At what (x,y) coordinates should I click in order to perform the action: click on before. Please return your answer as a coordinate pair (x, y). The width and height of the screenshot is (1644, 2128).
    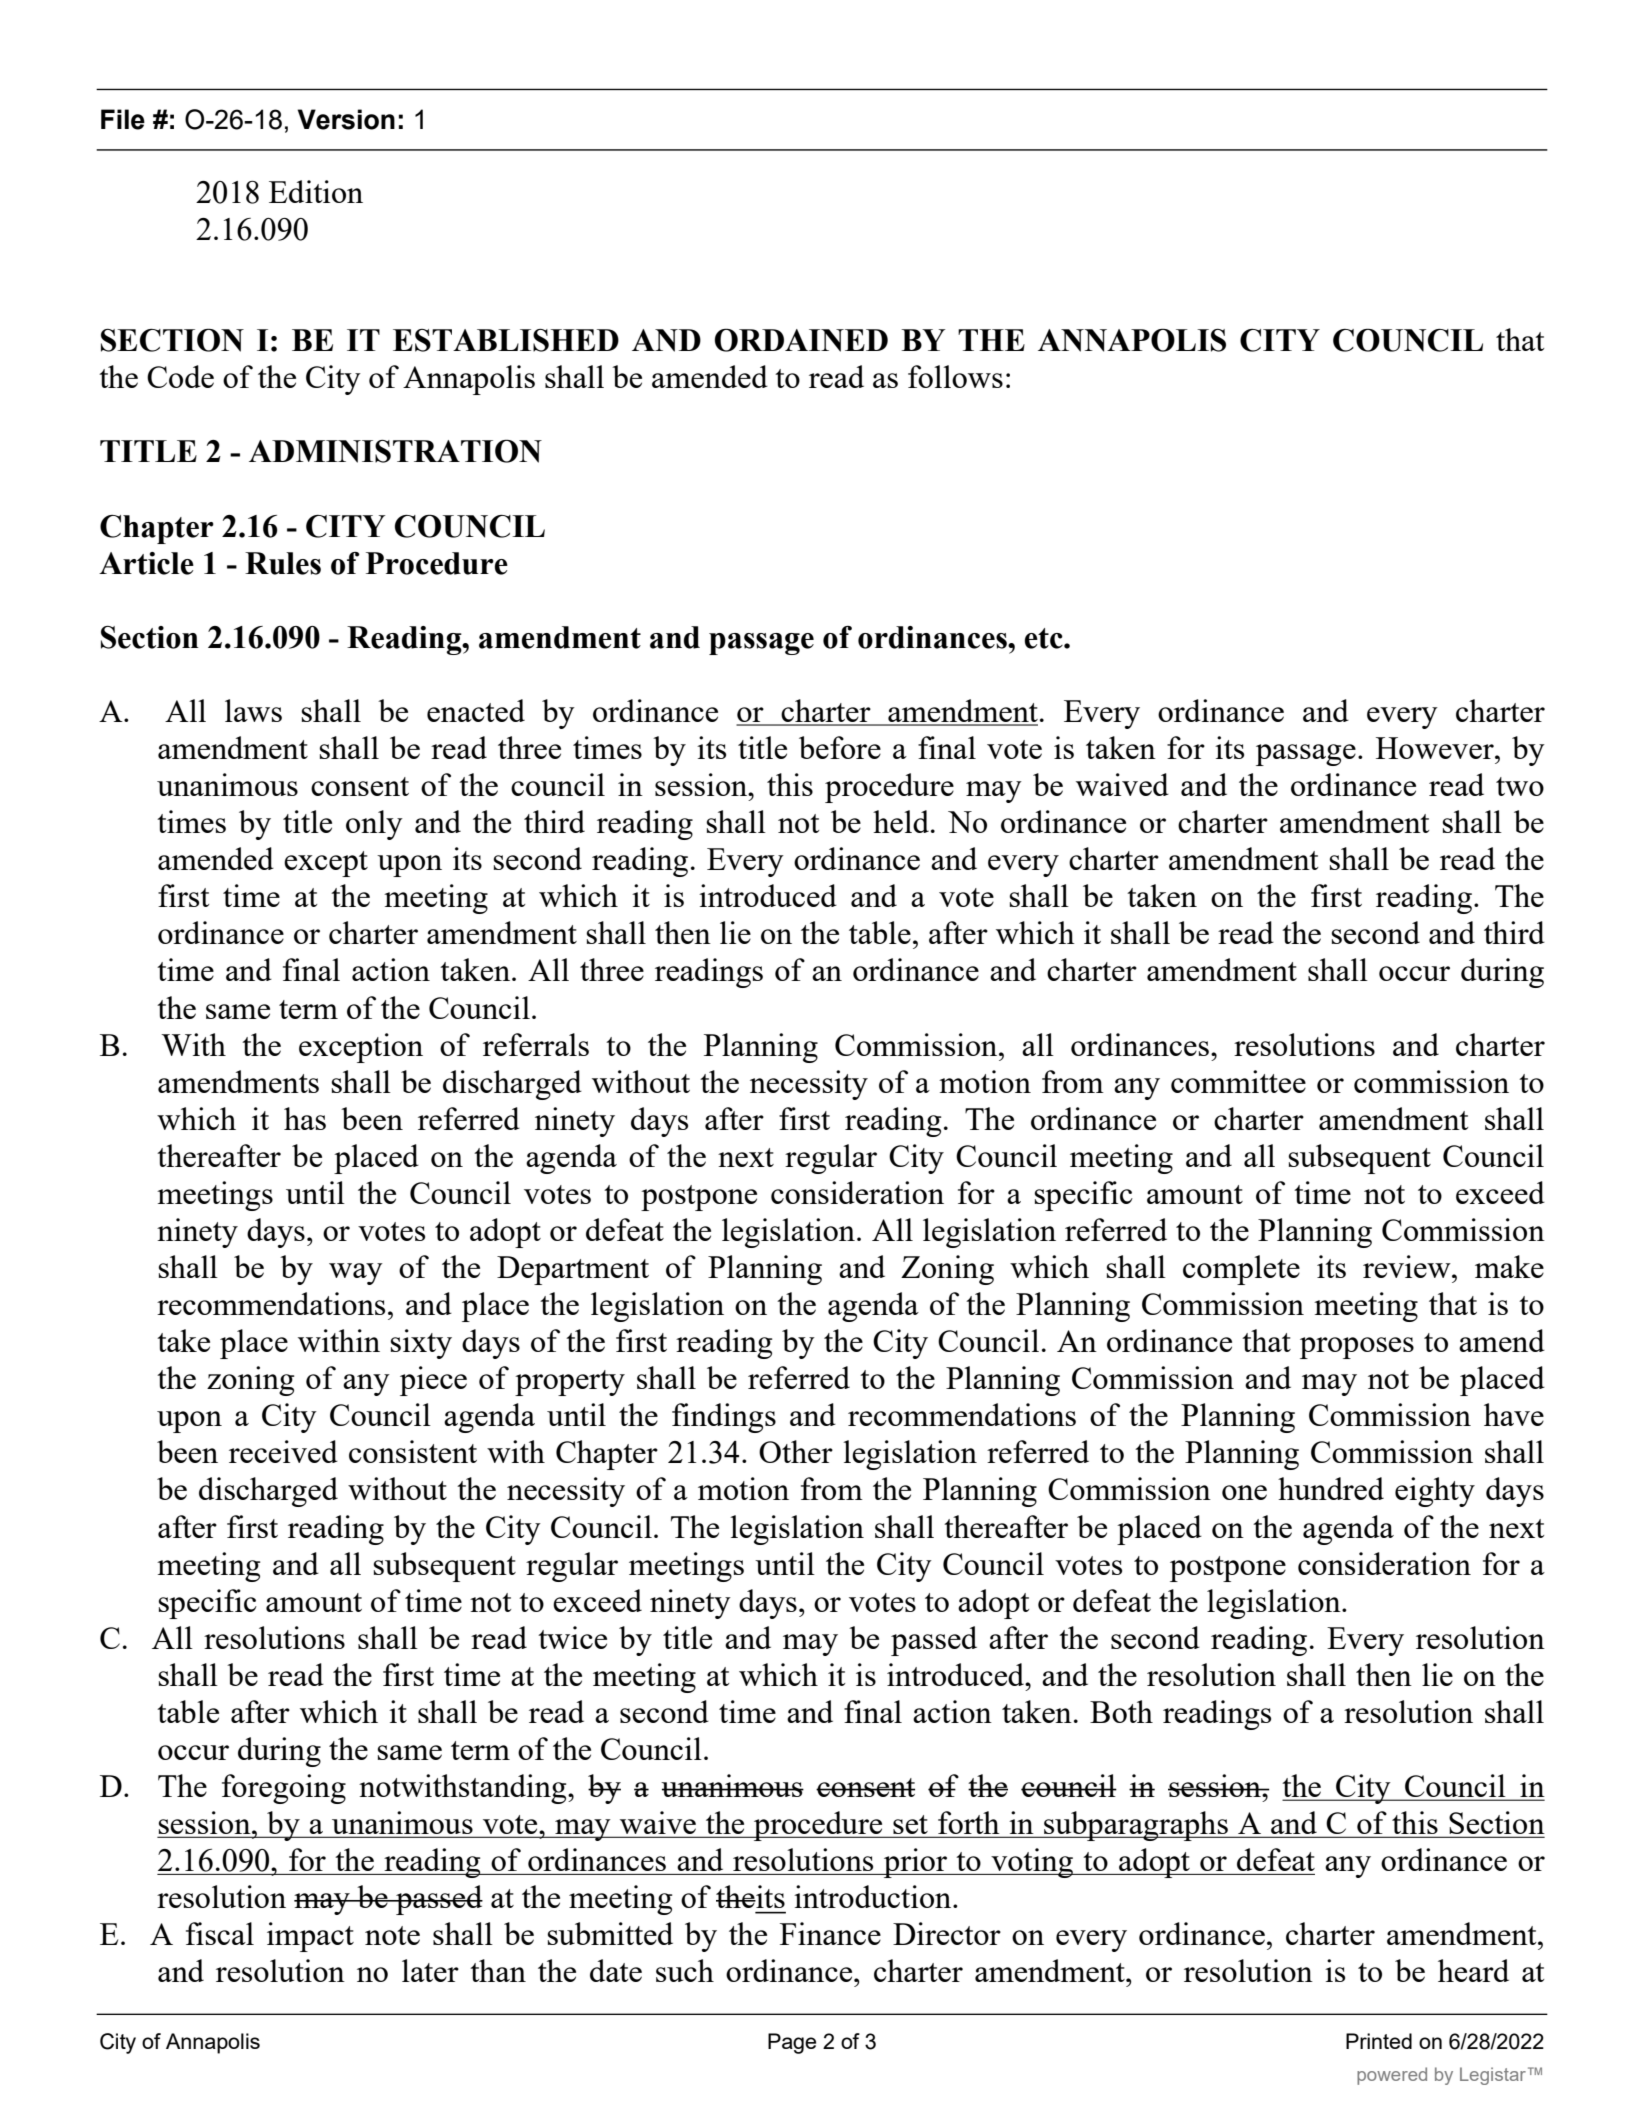
    Looking at the image, I should click on (840, 747).
